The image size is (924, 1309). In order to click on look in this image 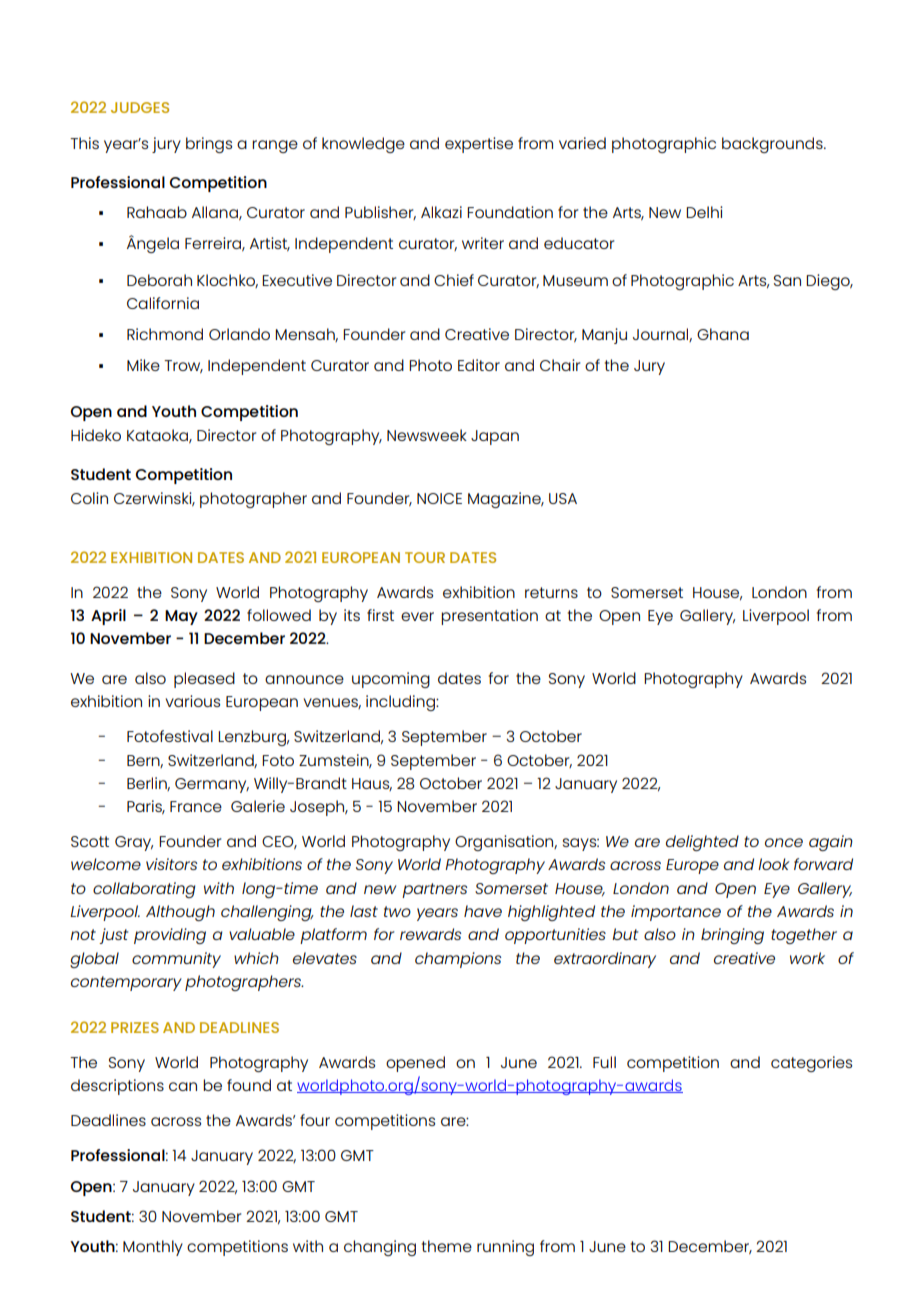, I will do `click(774, 864)`.
